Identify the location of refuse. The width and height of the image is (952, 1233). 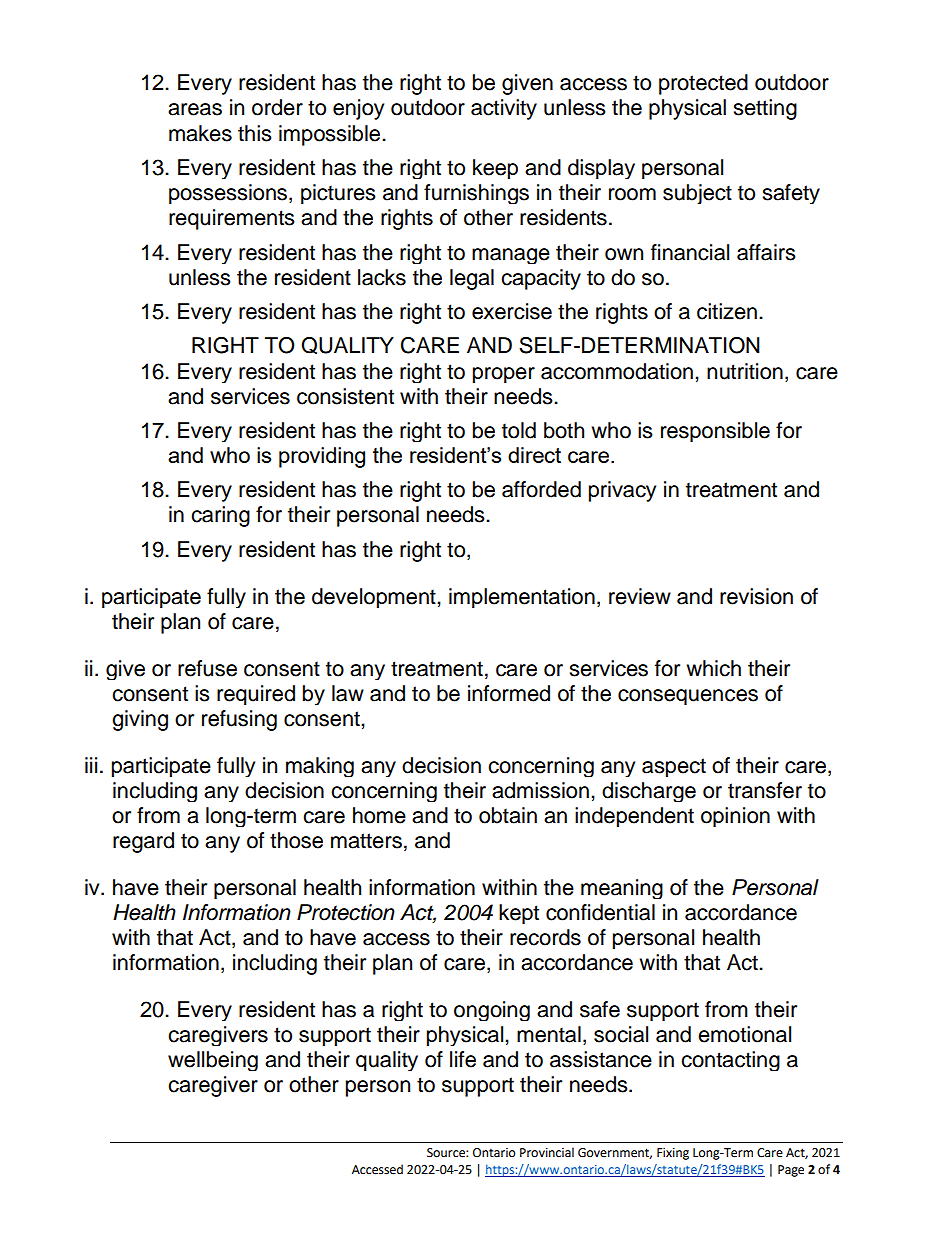
(207, 668).
